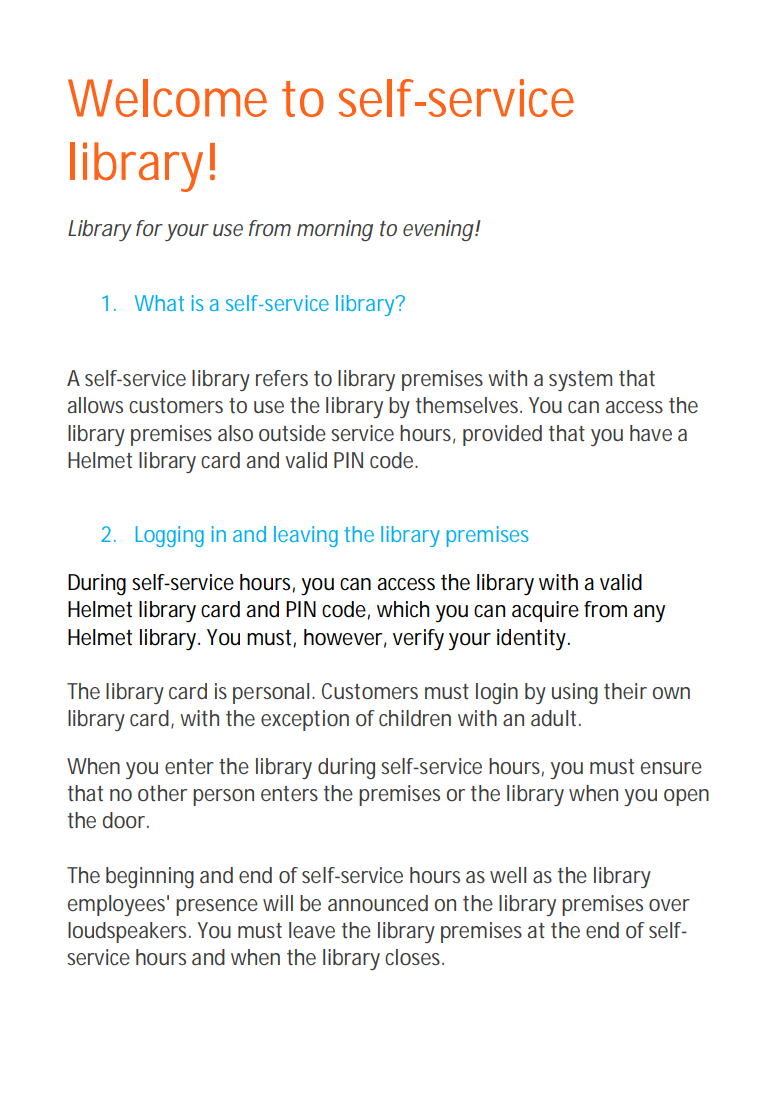 This image has height=1107, width=781. I want to click on ensure, so click(671, 768).
